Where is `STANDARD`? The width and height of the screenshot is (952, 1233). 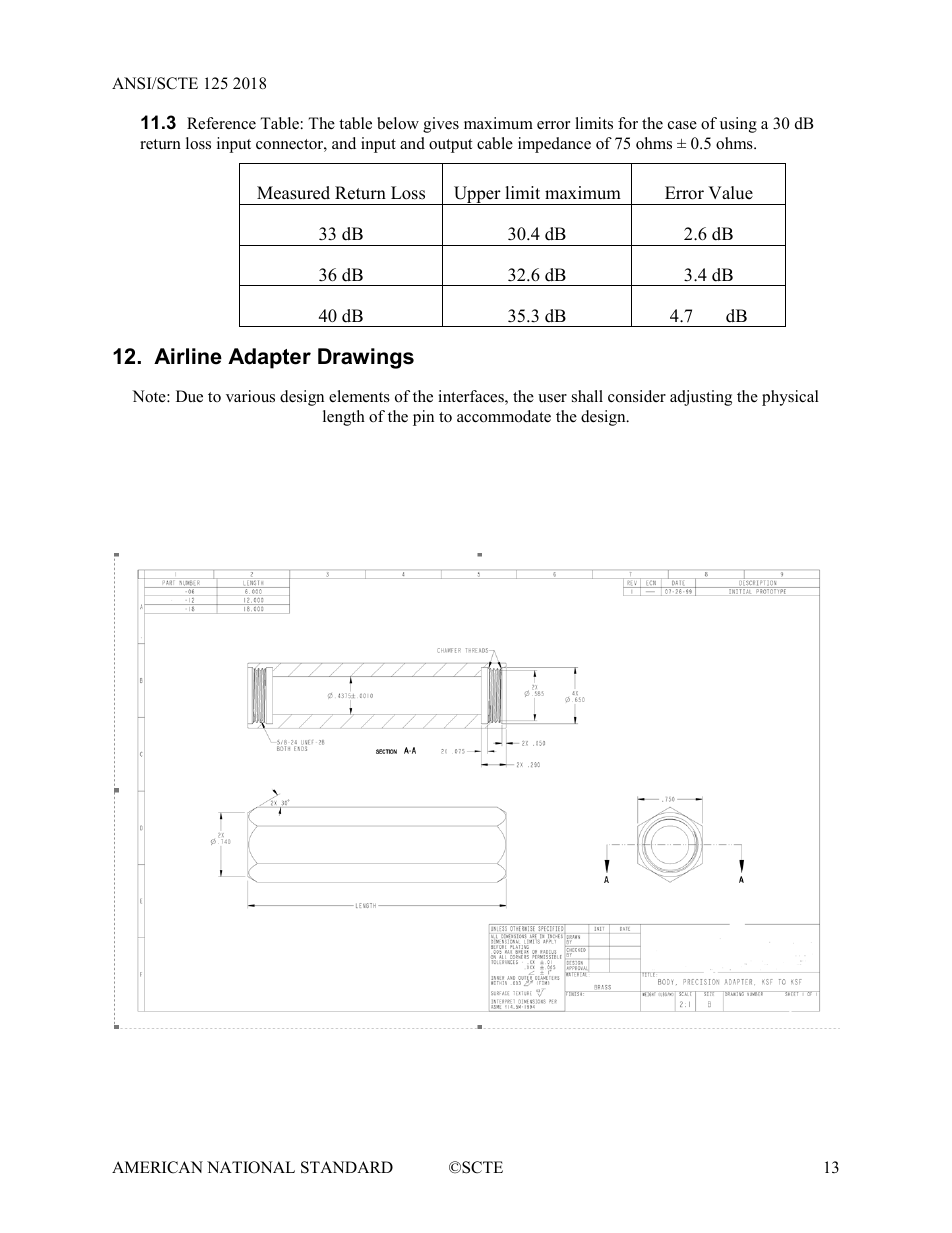 STANDARD is located at coordinates (347, 1167).
